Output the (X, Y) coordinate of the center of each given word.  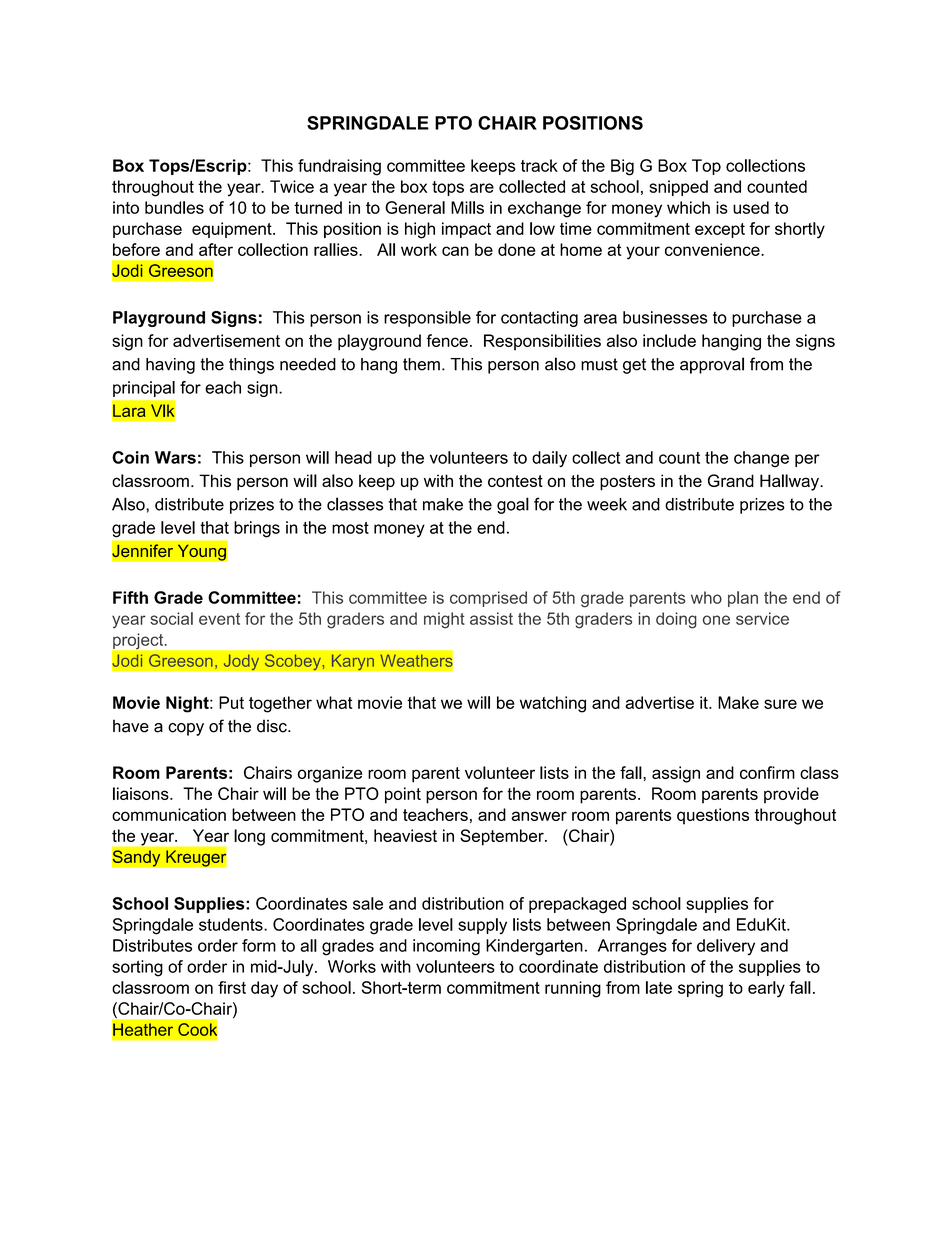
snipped (678, 188)
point (403, 795)
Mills (467, 207)
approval (712, 365)
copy (186, 729)
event (219, 619)
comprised (488, 599)
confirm (767, 772)
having (170, 366)
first (232, 987)
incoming (446, 947)
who (706, 597)
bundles (174, 207)
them (421, 364)
